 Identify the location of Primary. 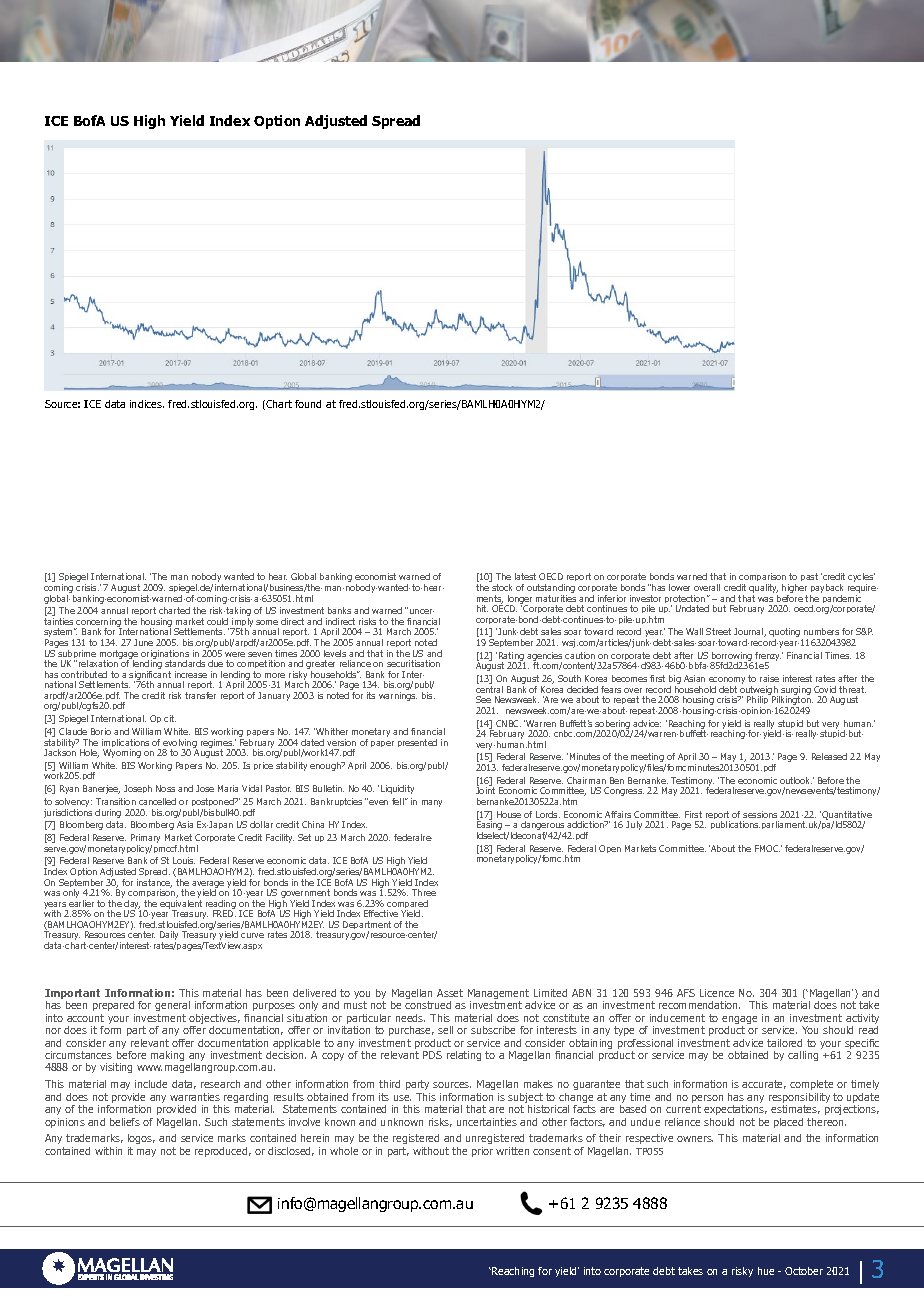
(145, 840).
